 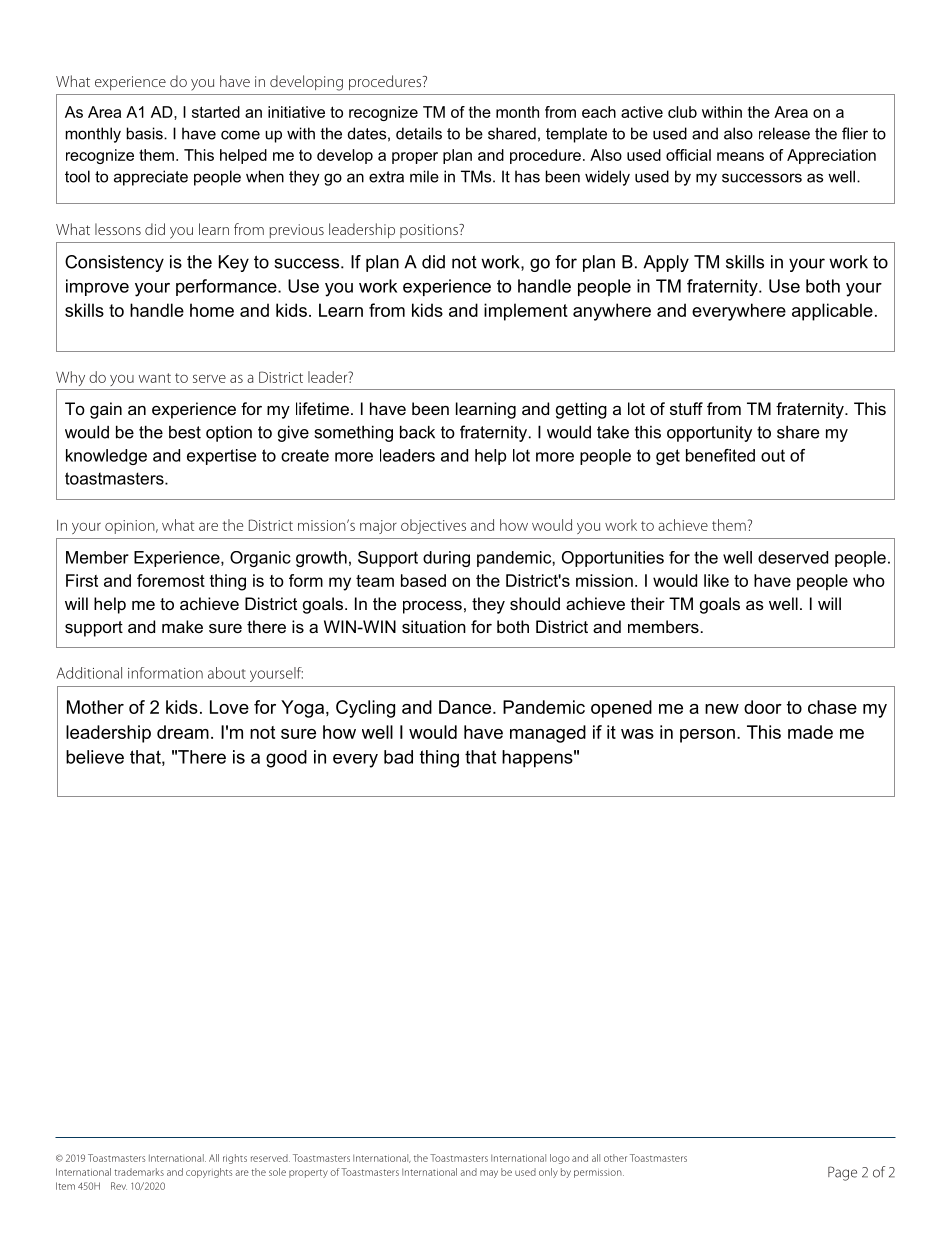 I want to click on may, so click(x=489, y=1174).
